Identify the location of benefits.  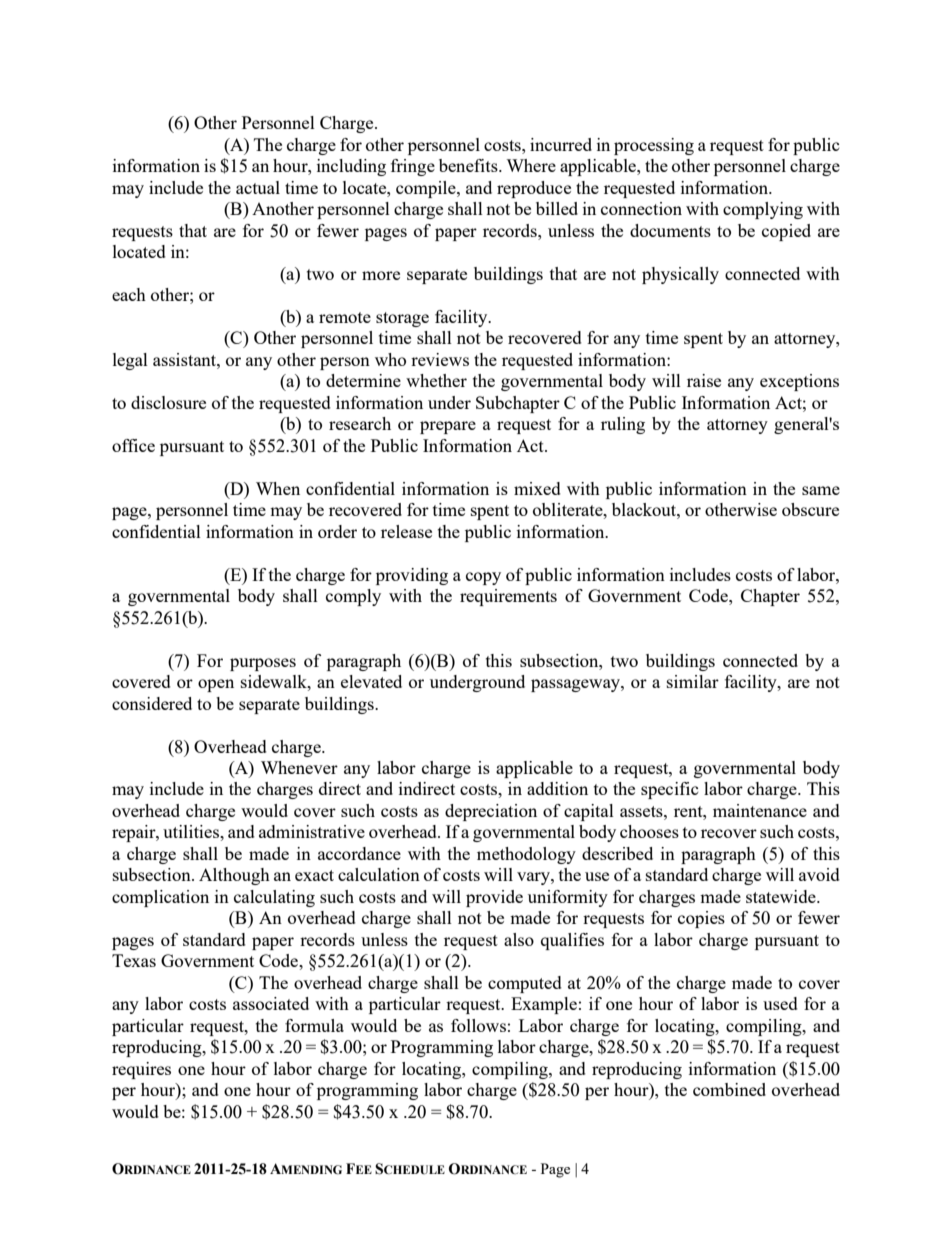
(469, 165).
